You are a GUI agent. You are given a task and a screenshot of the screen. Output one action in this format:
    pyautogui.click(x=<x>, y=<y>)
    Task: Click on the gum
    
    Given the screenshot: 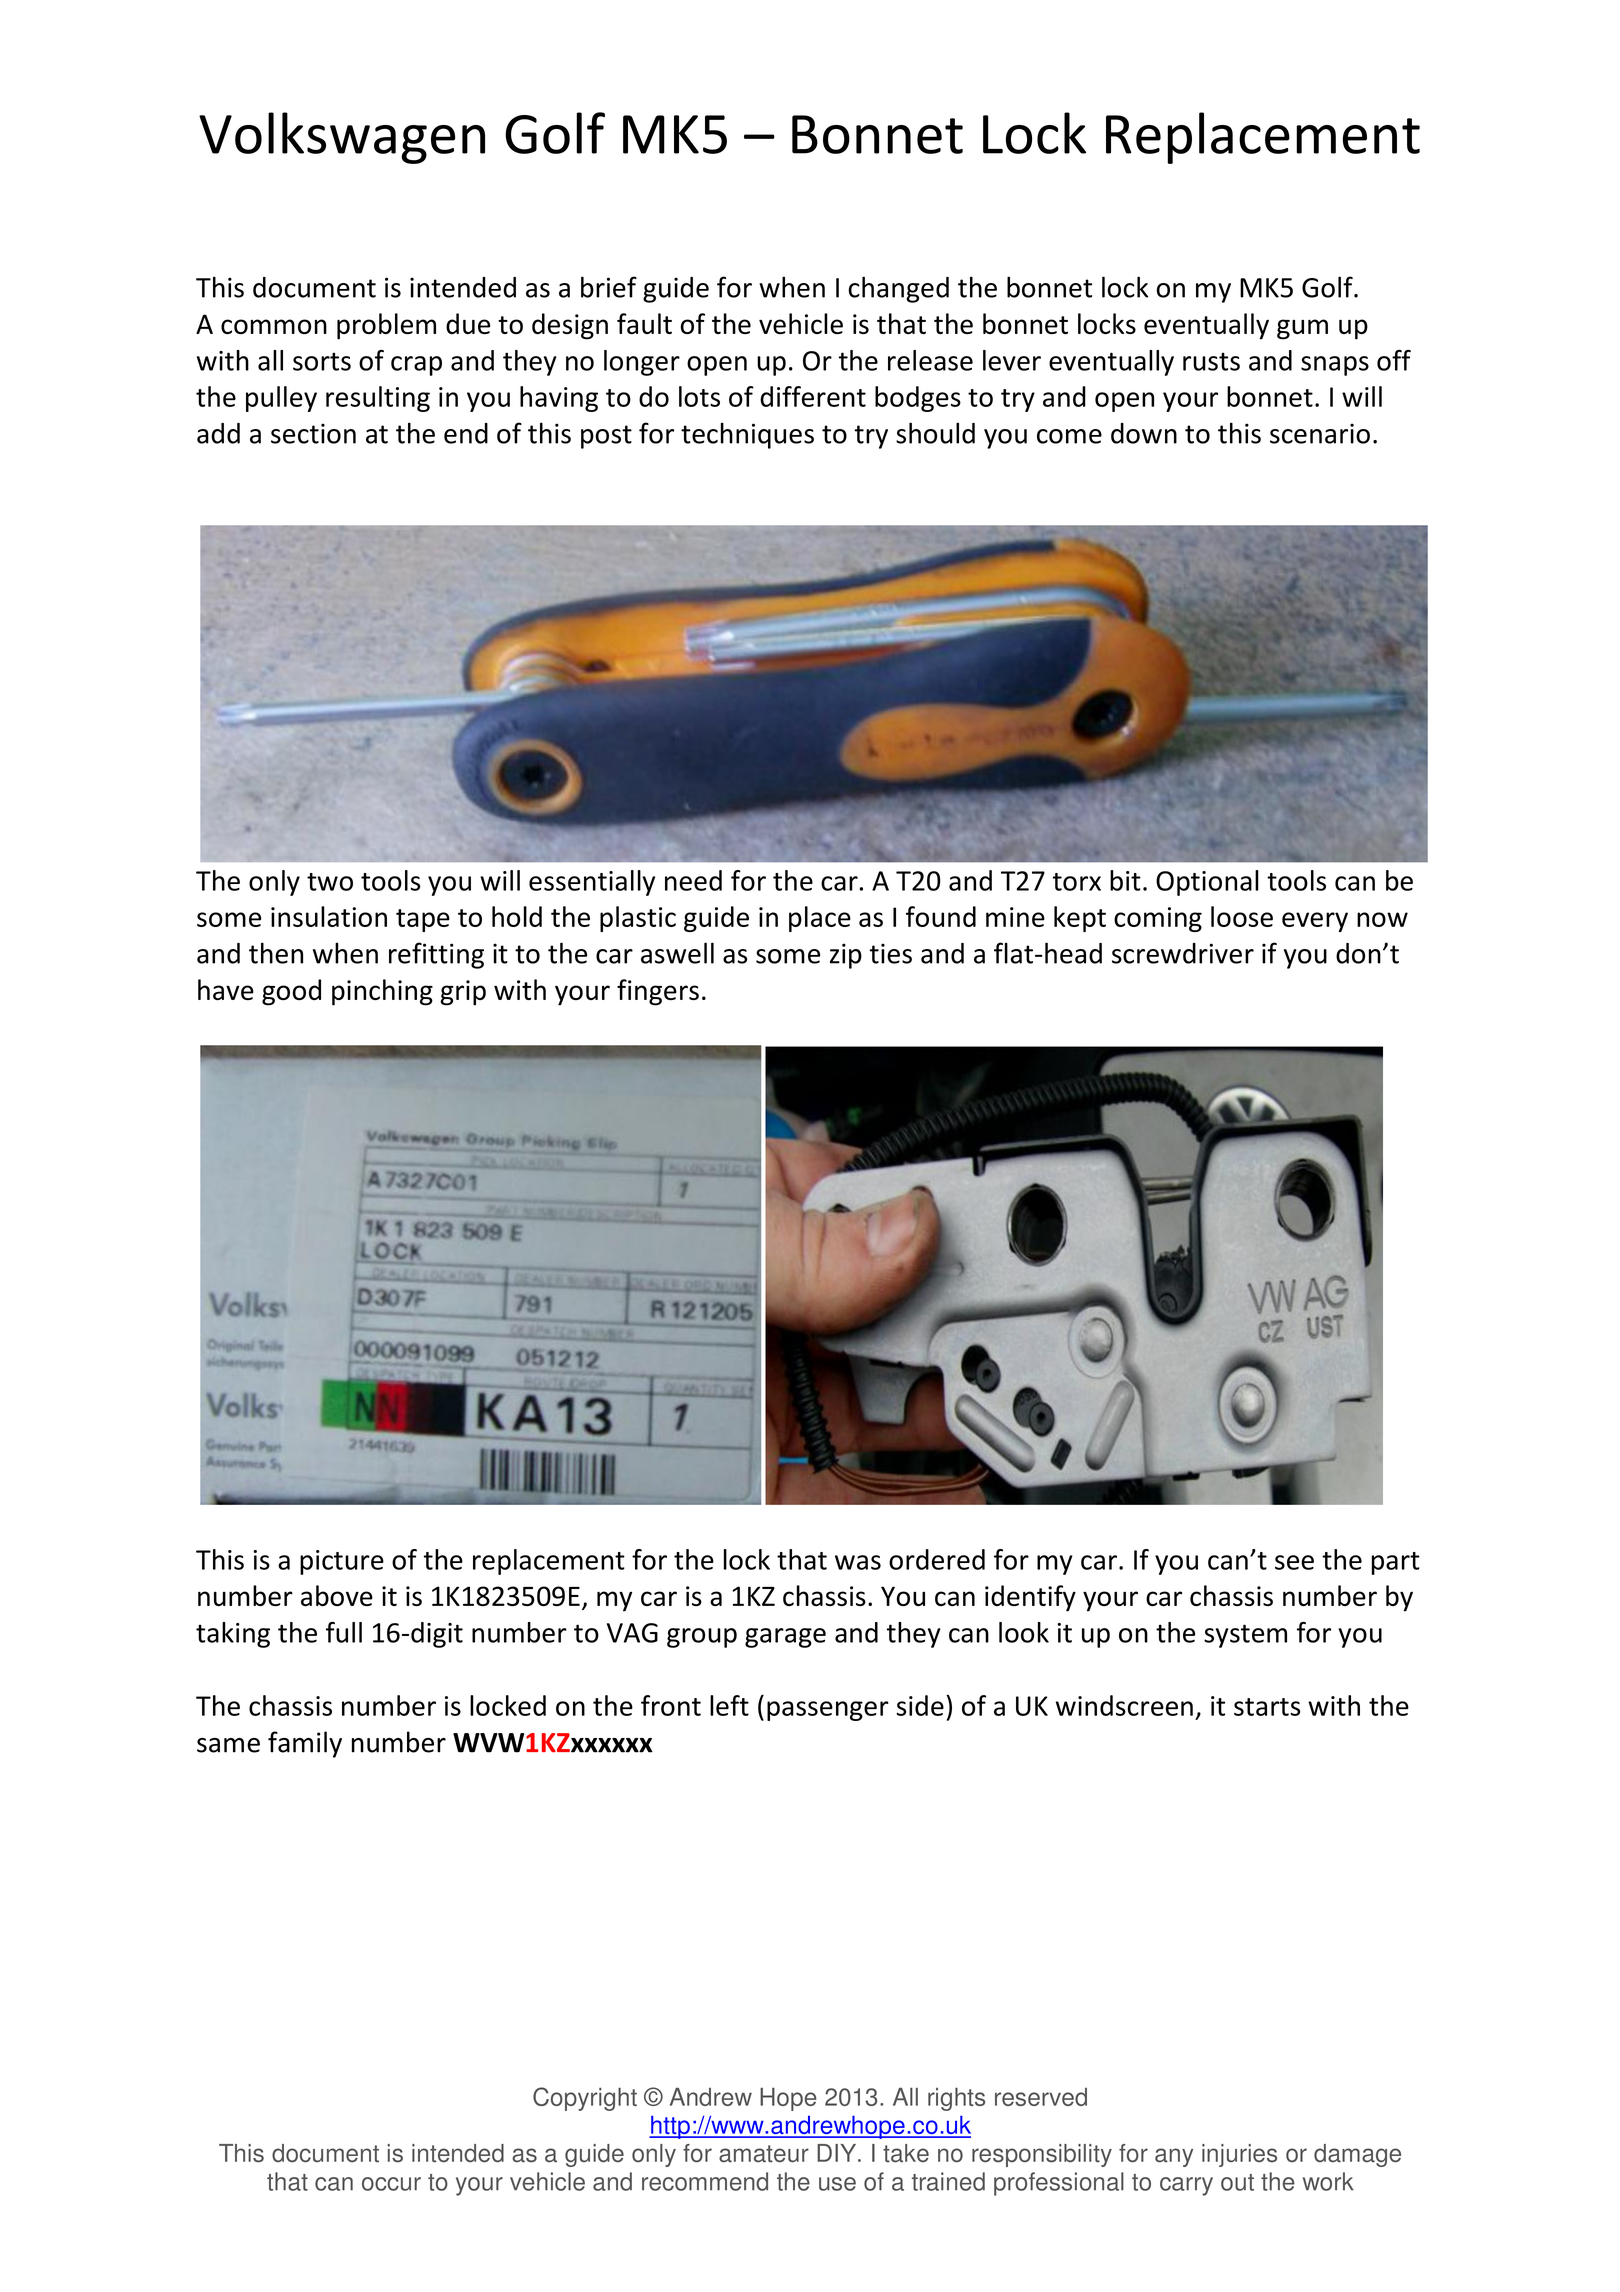 What is the action you would take?
    pyautogui.click(x=1302, y=329)
